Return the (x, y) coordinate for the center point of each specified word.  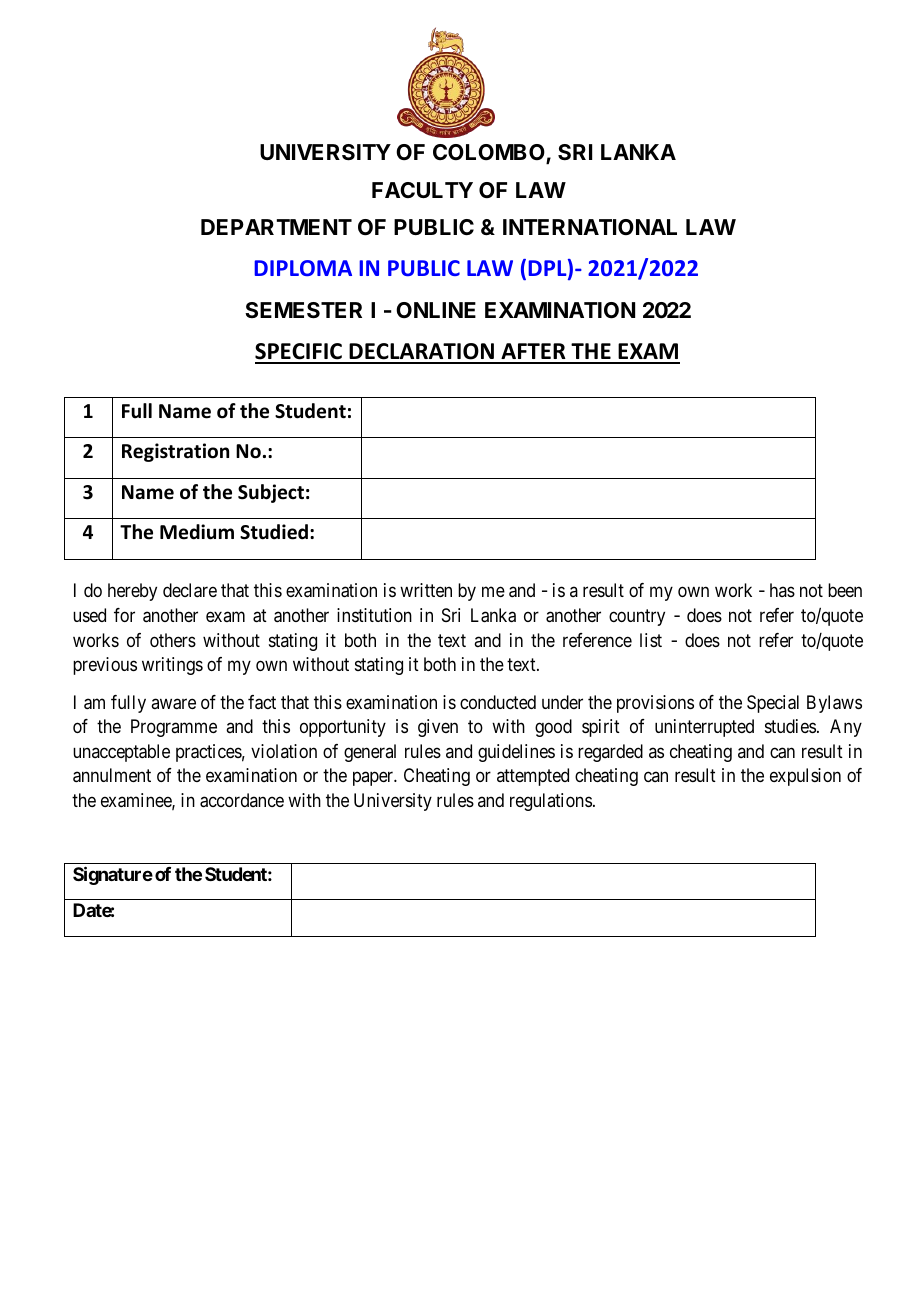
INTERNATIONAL (590, 227)
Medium (197, 532)
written (426, 590)
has (782, 590)
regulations (551, 802)
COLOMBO (490, 153)
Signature (113, 875)
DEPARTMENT (276, 227)
